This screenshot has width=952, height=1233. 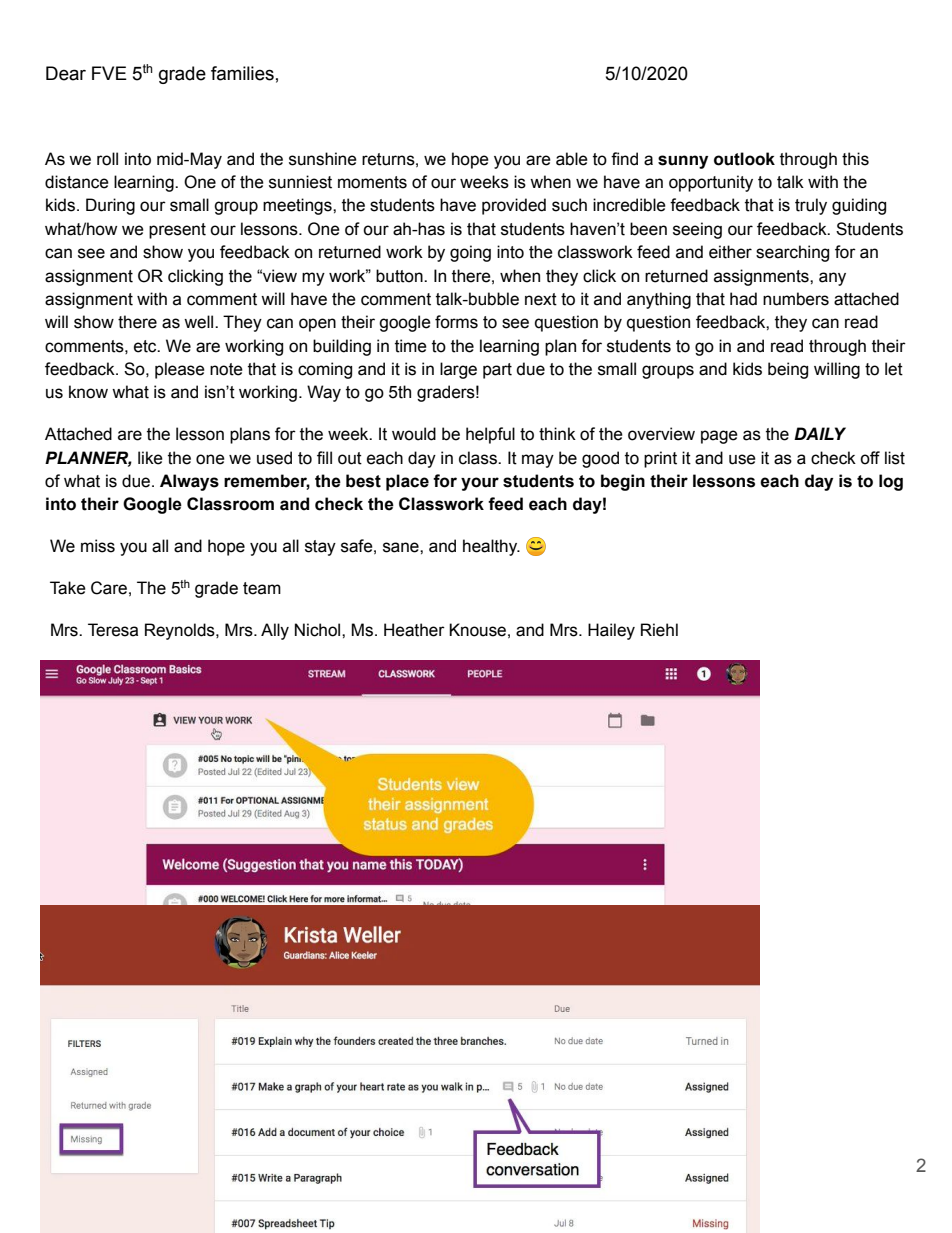 I want to click on outlook, so click(x=744, y=159).
